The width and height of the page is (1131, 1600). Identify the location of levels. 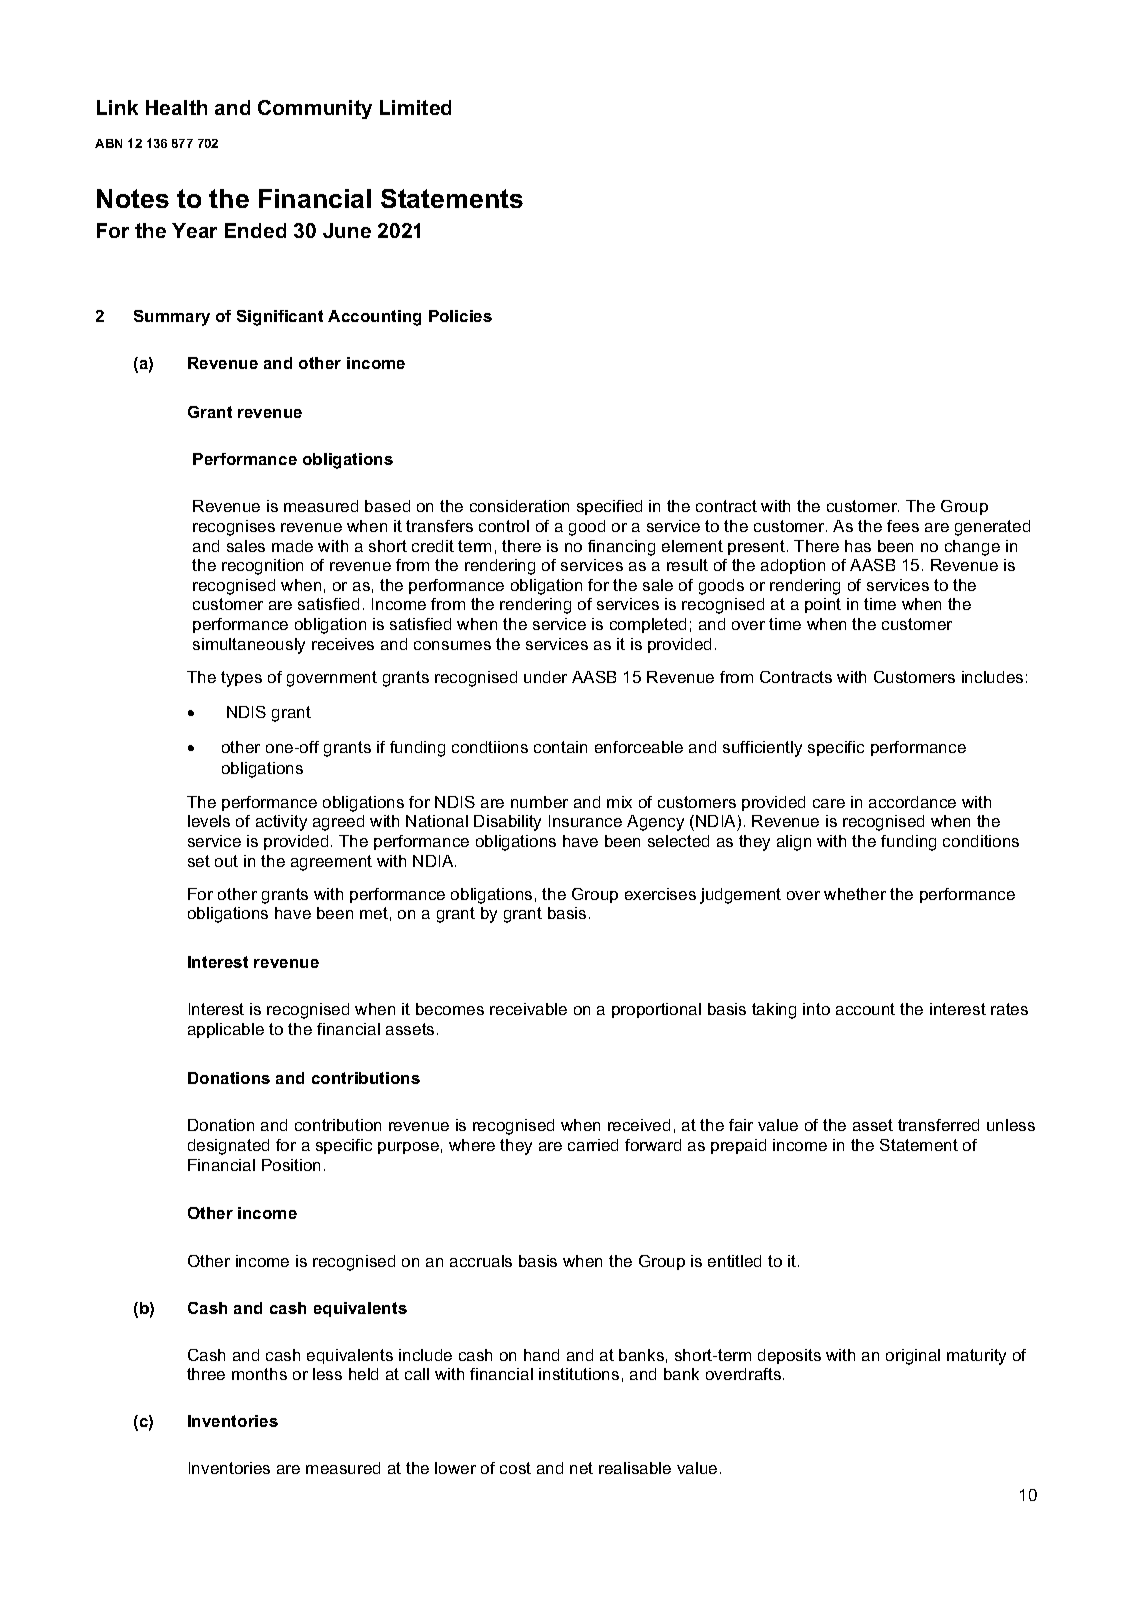
(209, 821).
